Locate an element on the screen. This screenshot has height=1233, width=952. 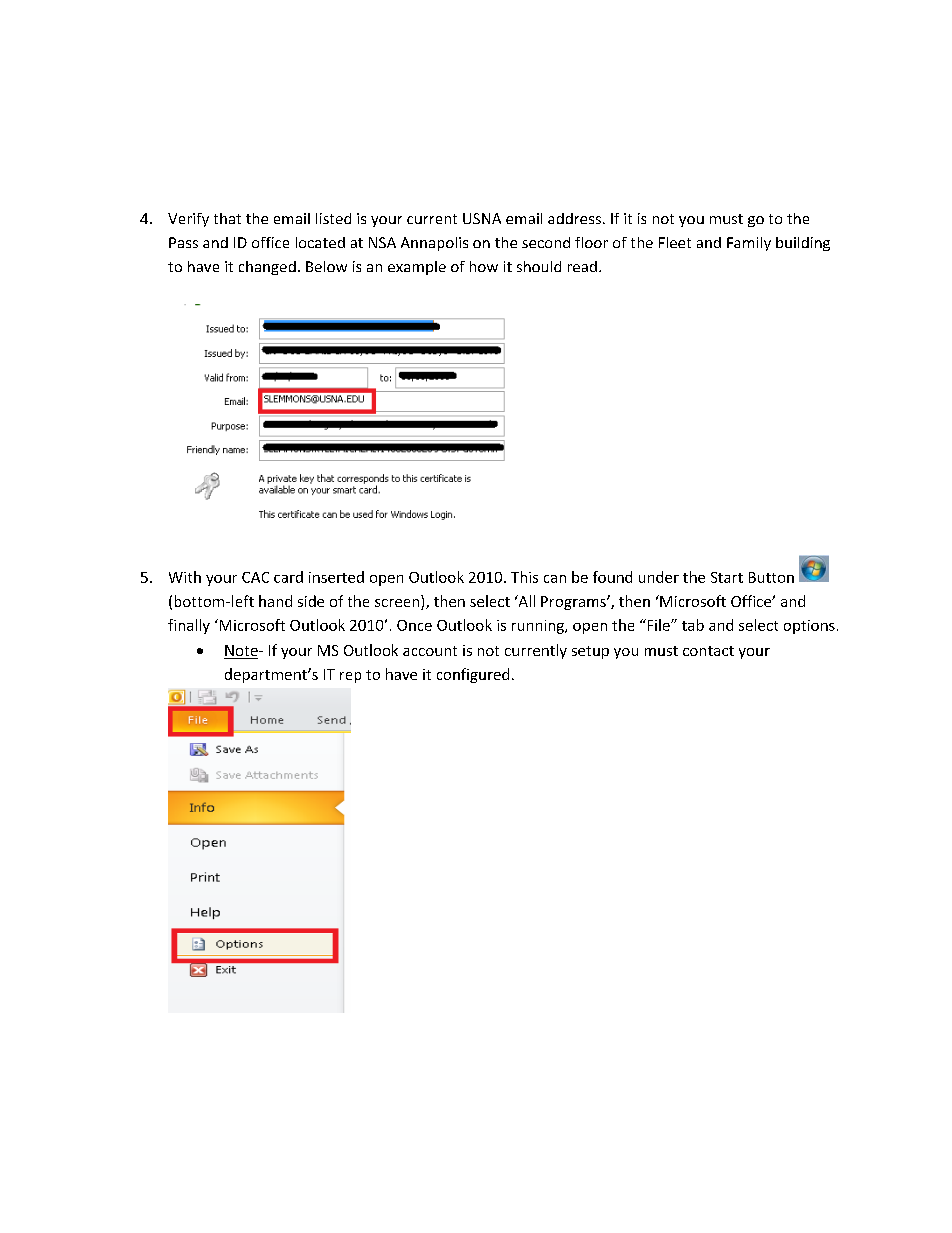
changed is located at coordinates (267, 268).
